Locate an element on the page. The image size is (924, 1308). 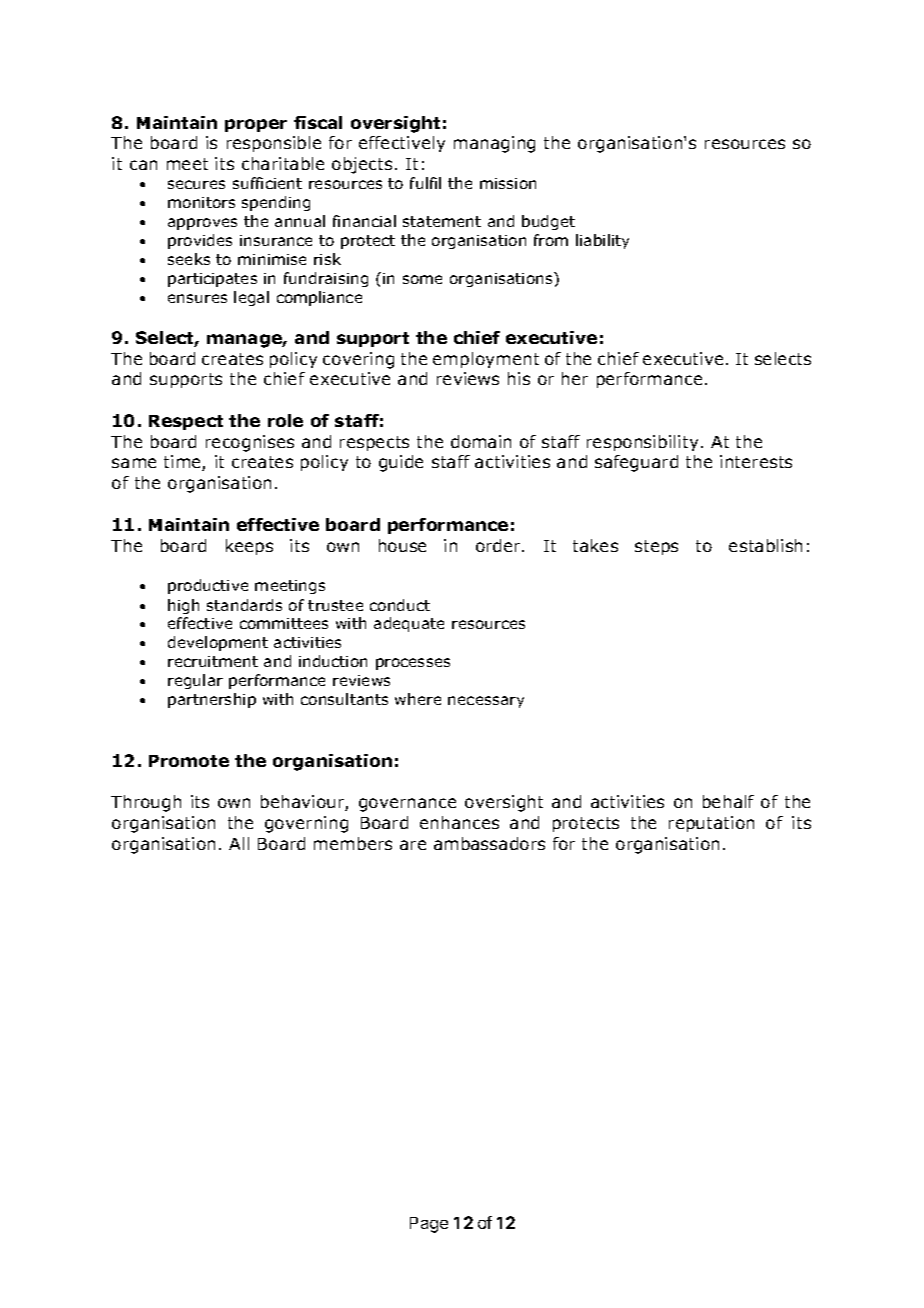
liability is located at coordinates (602, 241).
